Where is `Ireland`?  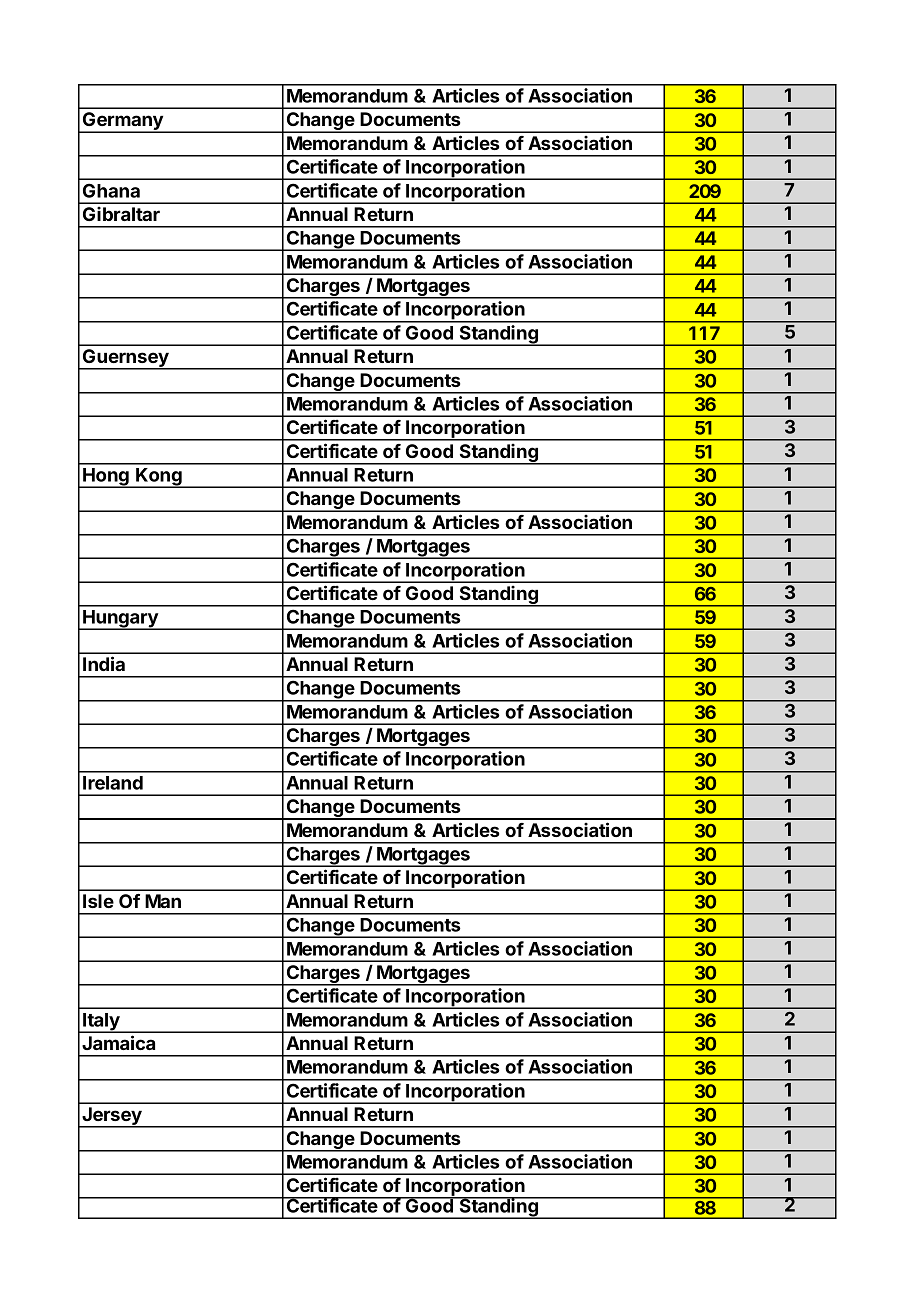
Ireland is located at coordinates (113, 783).
